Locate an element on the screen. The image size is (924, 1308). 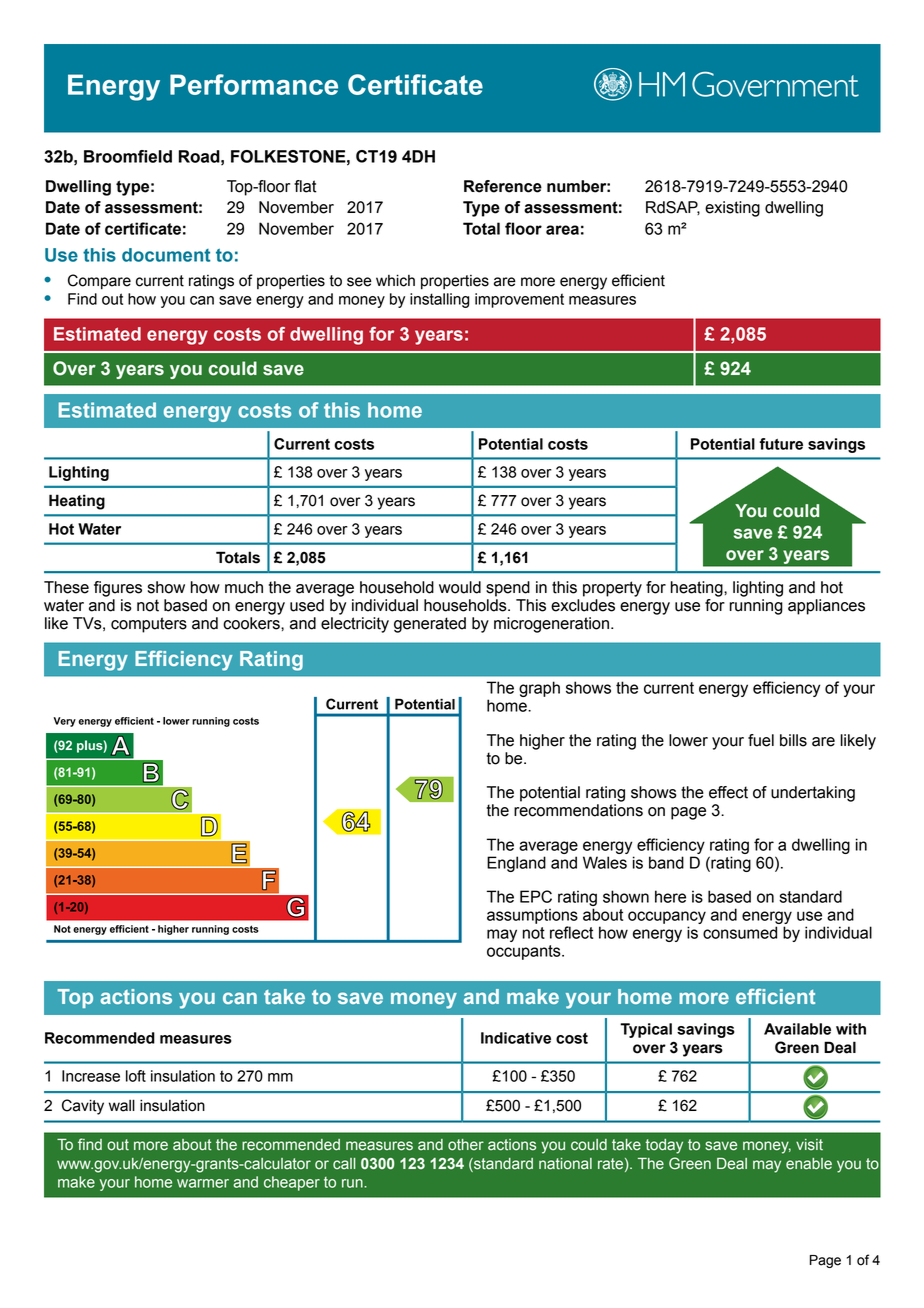
figures is located at coordinates (118, 589).
